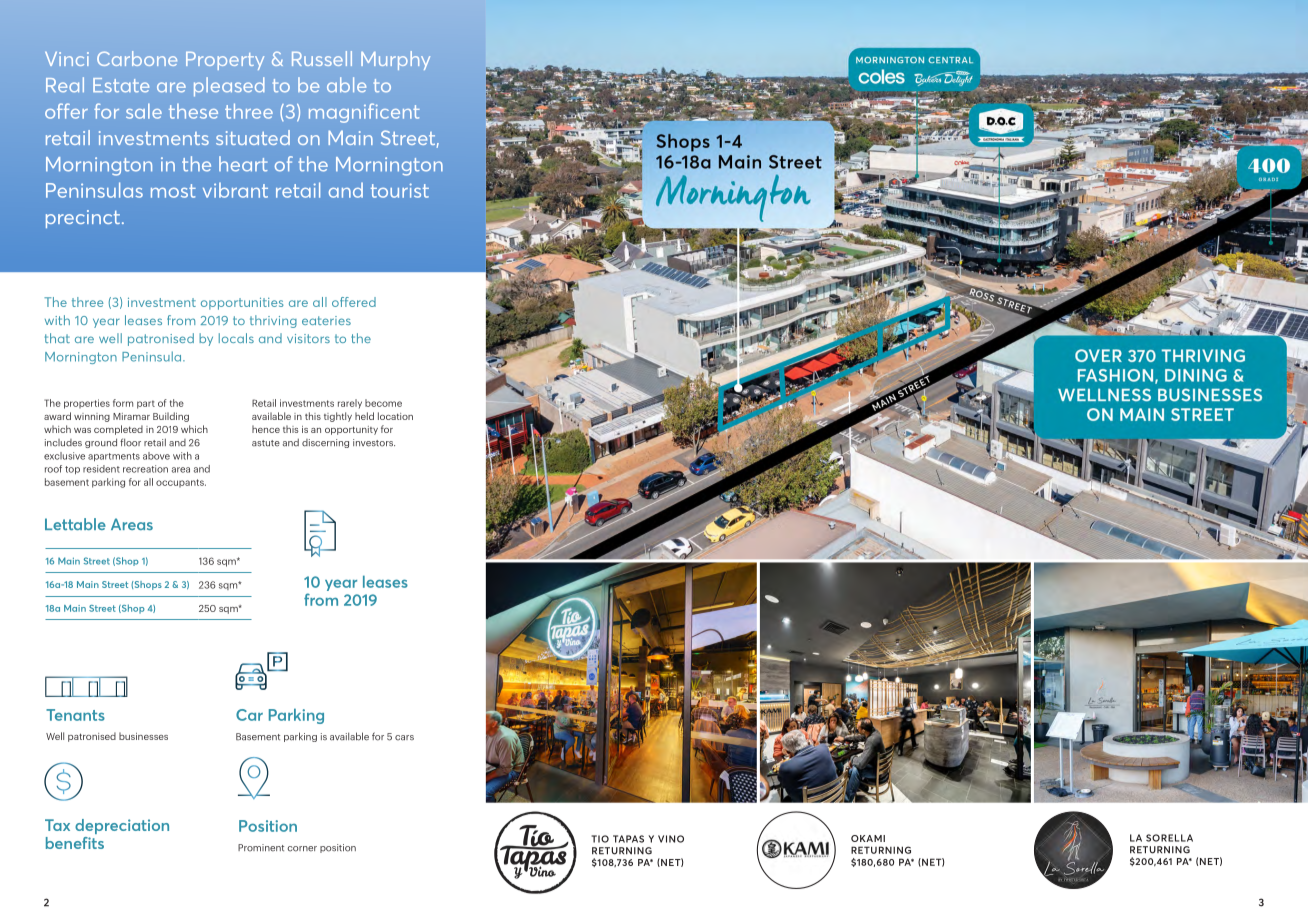 This image has width=1308, height=924. Describe the element at coordinates (242, 304) in the image. I see `opportunities` at that location.
